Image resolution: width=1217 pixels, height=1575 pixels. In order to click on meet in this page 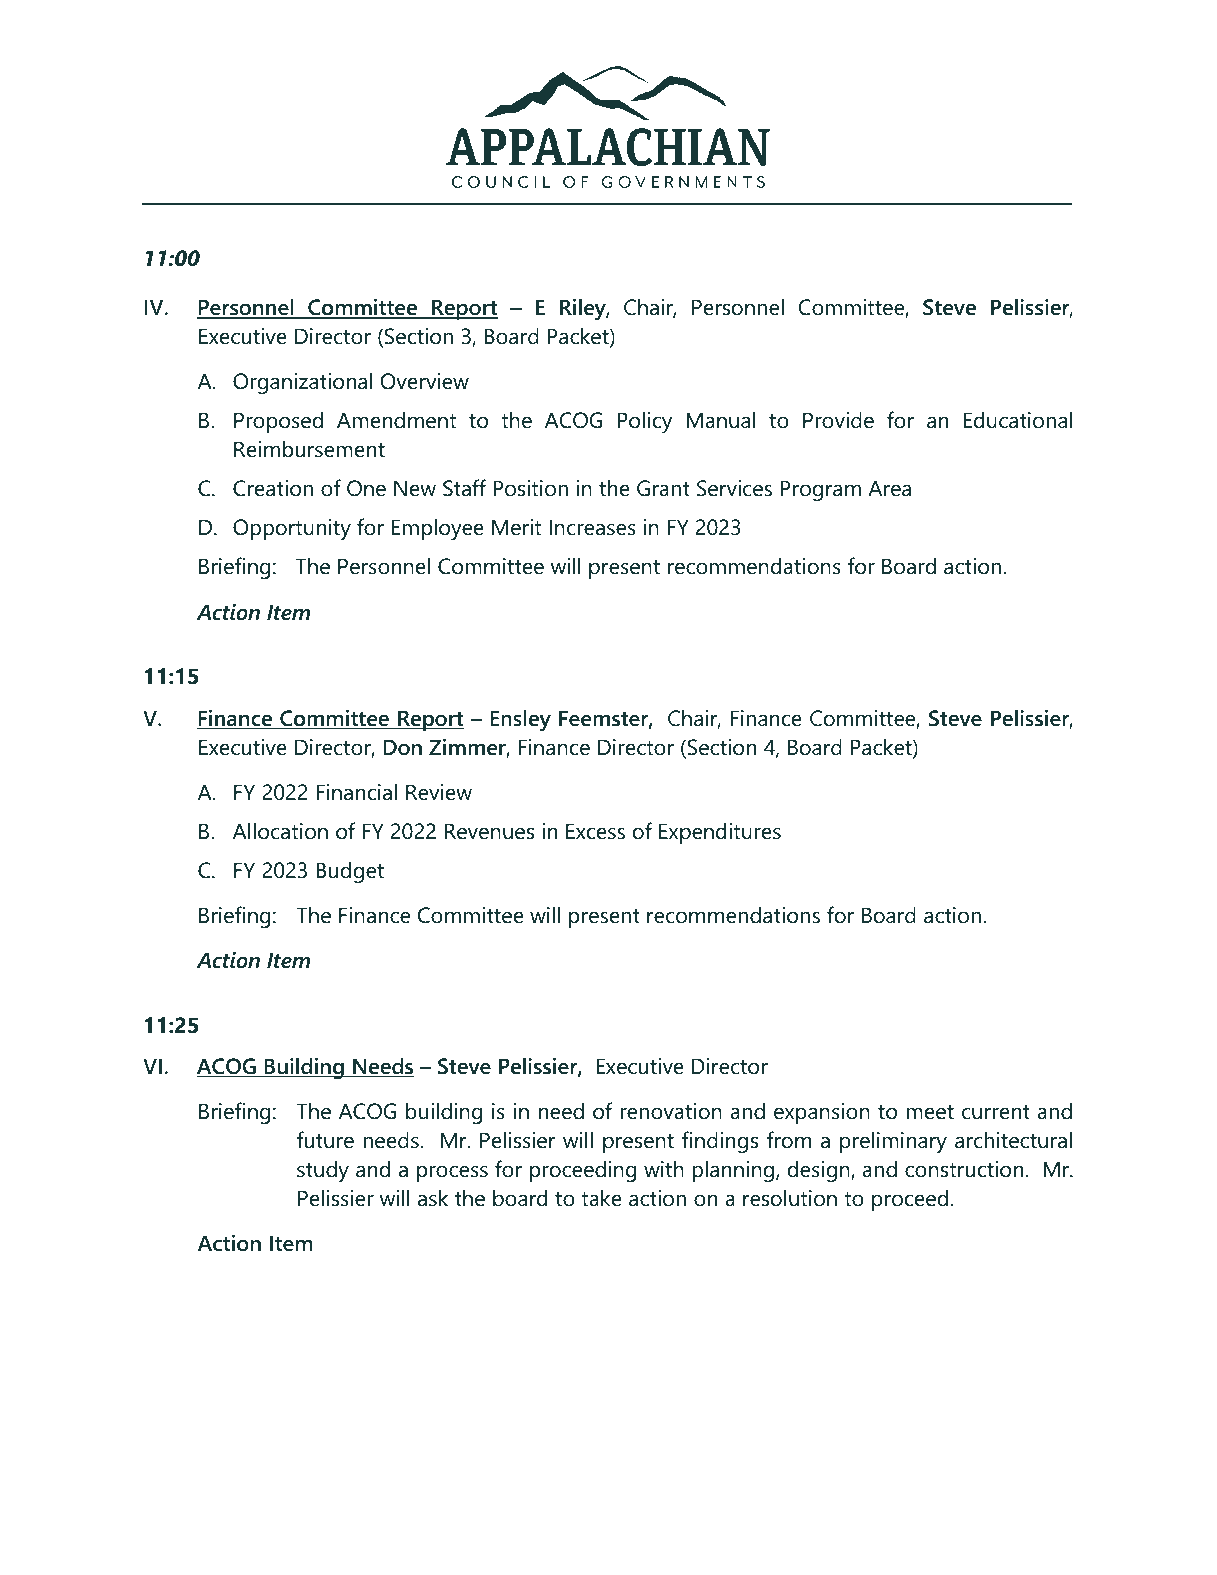, I will do `click(930, 1112)`.
